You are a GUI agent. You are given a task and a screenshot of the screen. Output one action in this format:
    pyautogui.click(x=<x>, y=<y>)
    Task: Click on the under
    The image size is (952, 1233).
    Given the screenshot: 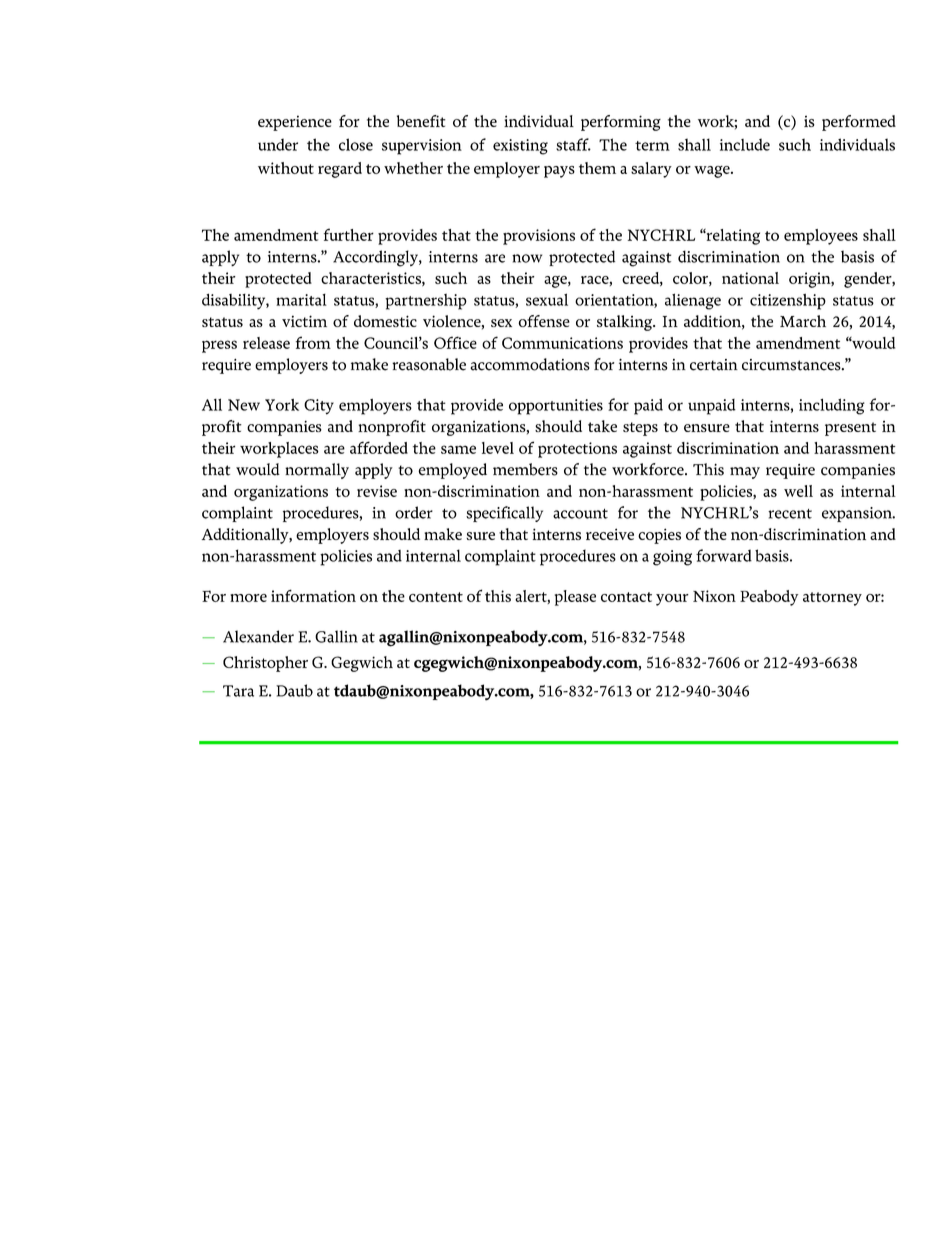 What is the action you would take?
    pyautogui.click(x=278, y=144)
